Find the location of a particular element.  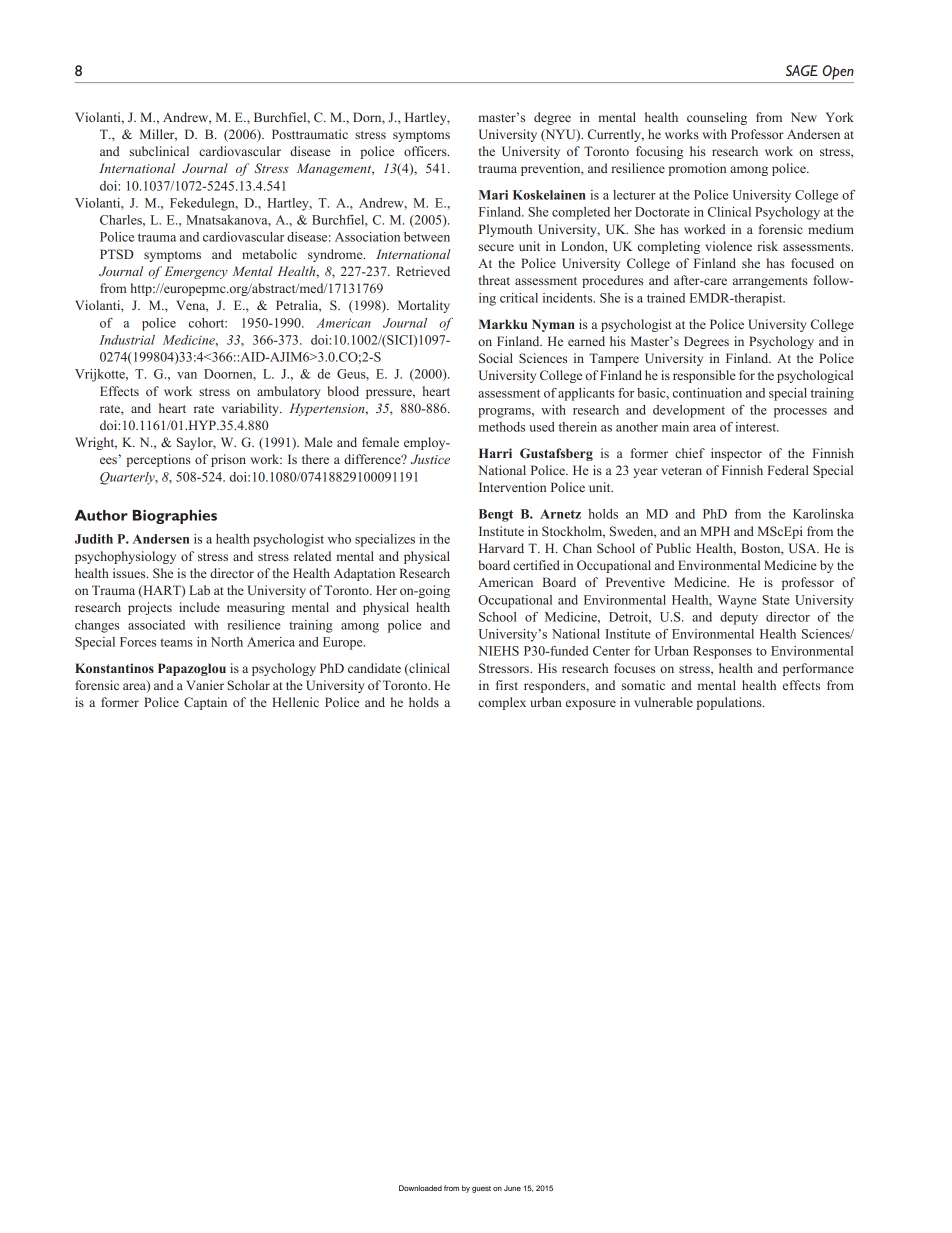

deputy is located at coordinates (739, 618).
